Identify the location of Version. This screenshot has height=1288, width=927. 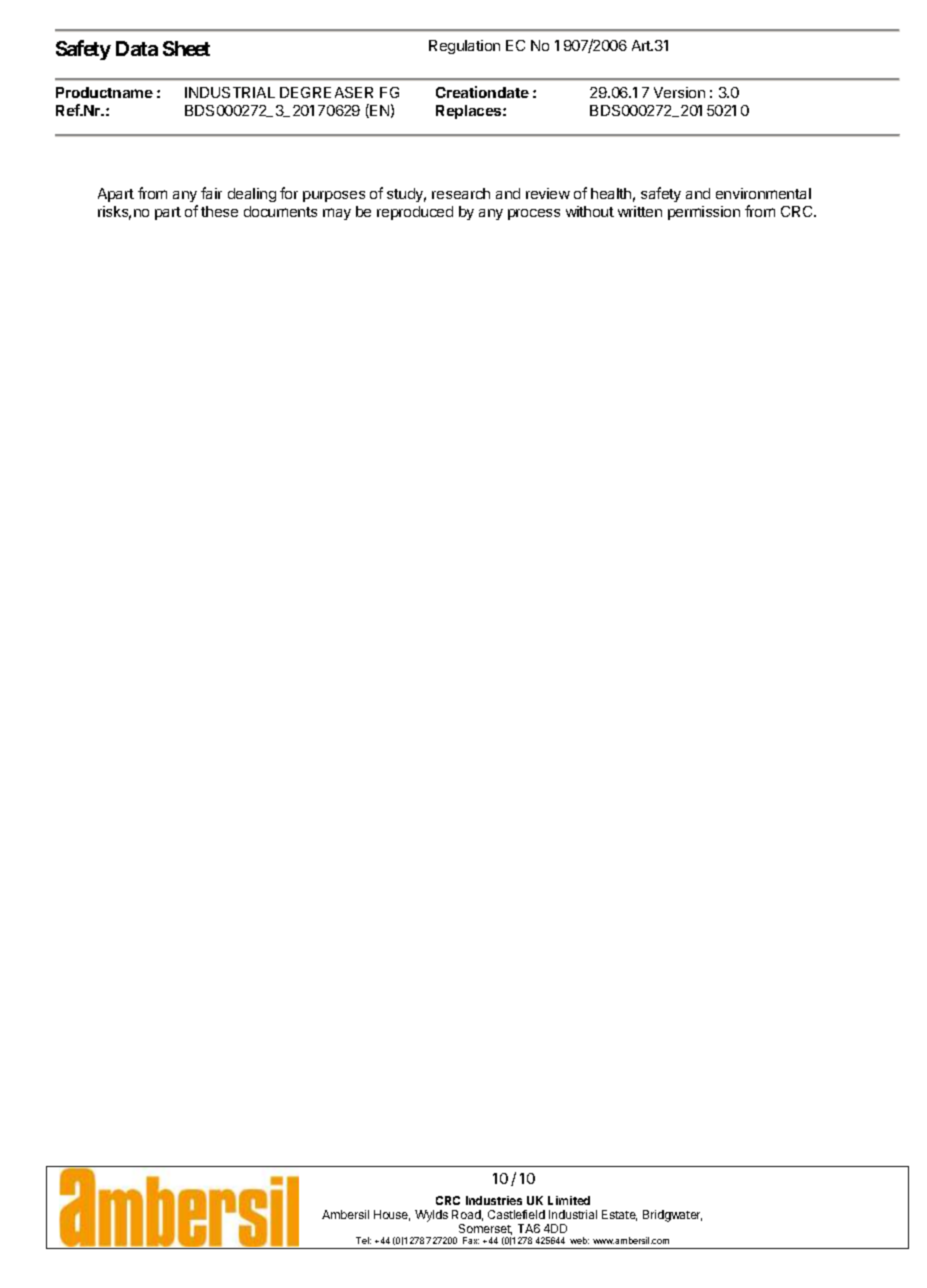
(679, 92).
